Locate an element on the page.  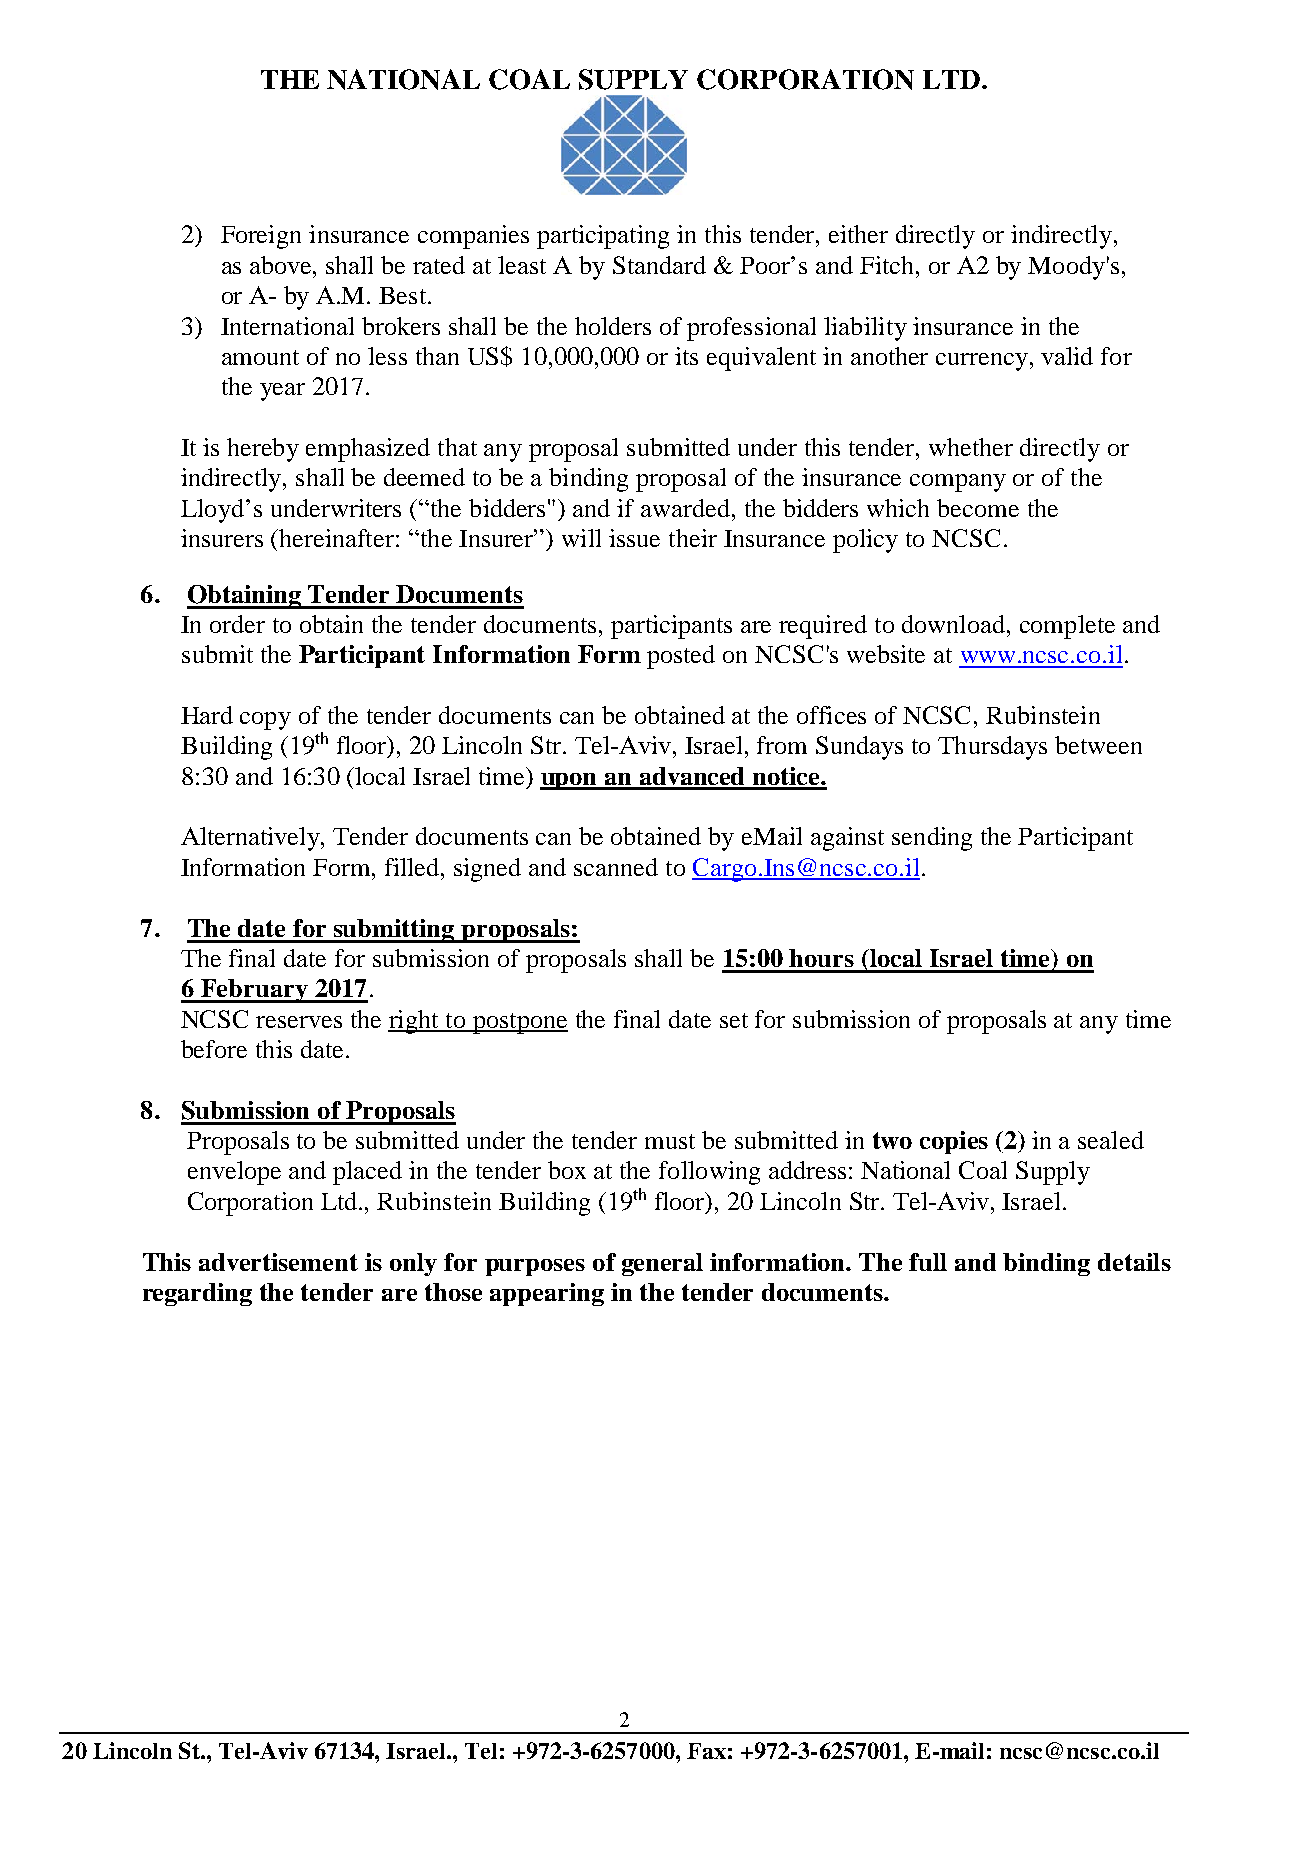
complete is located at coordinates (1067, 627).
